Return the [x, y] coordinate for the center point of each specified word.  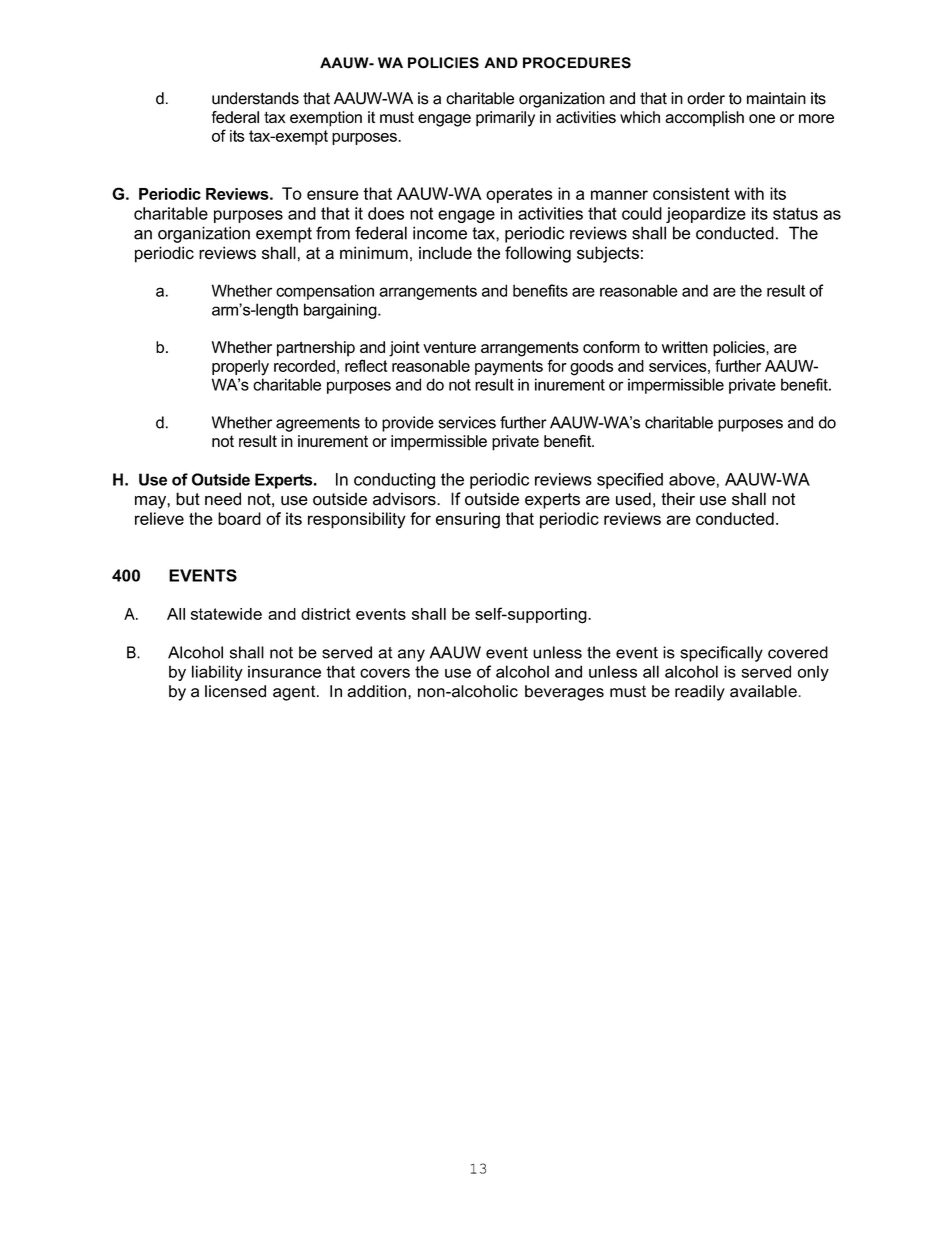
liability [217, 673]
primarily [505, 119]
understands [255, 98]
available [763, 691]
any [411, 655]
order [706, 98]
